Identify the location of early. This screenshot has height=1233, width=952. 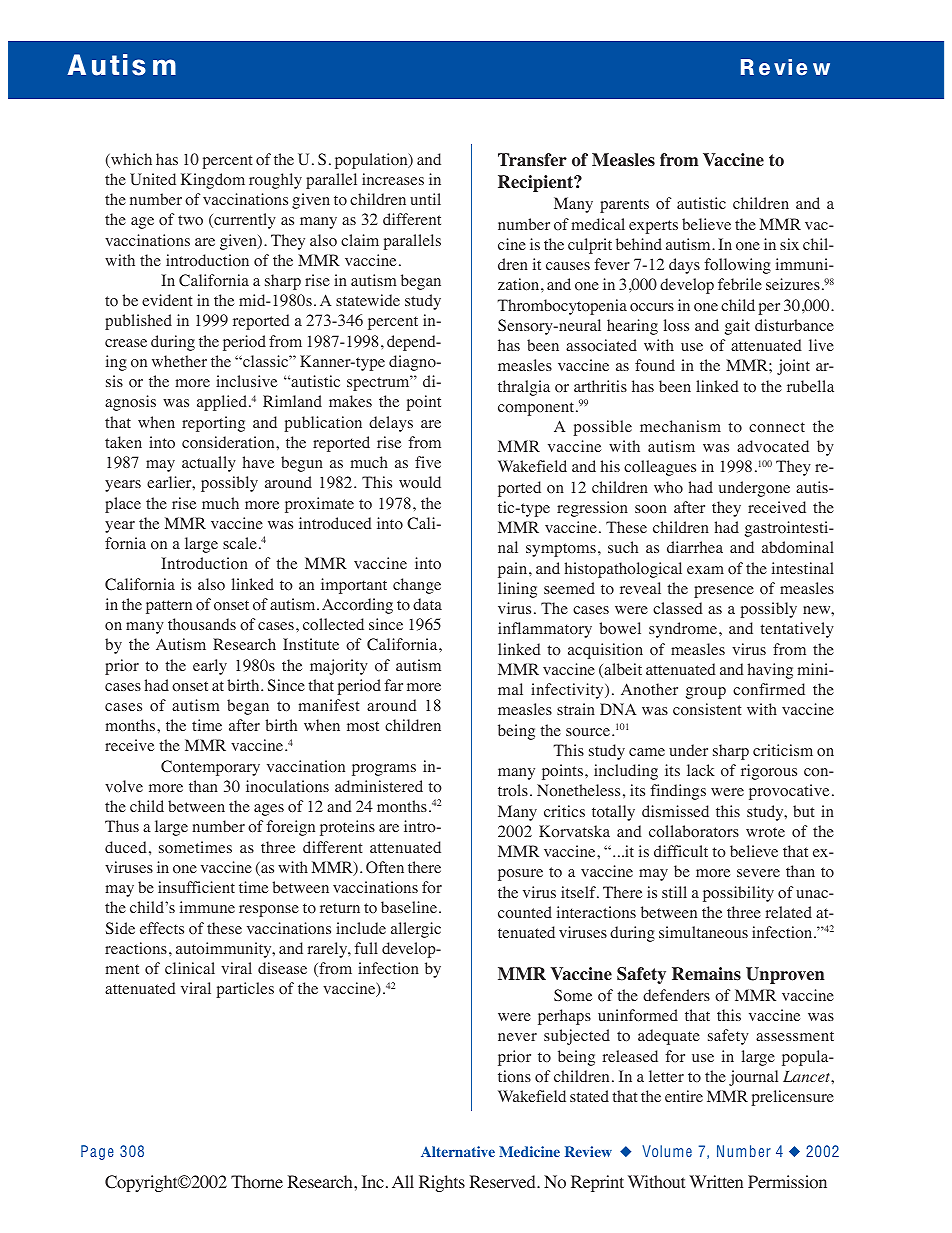
(210, 667).
